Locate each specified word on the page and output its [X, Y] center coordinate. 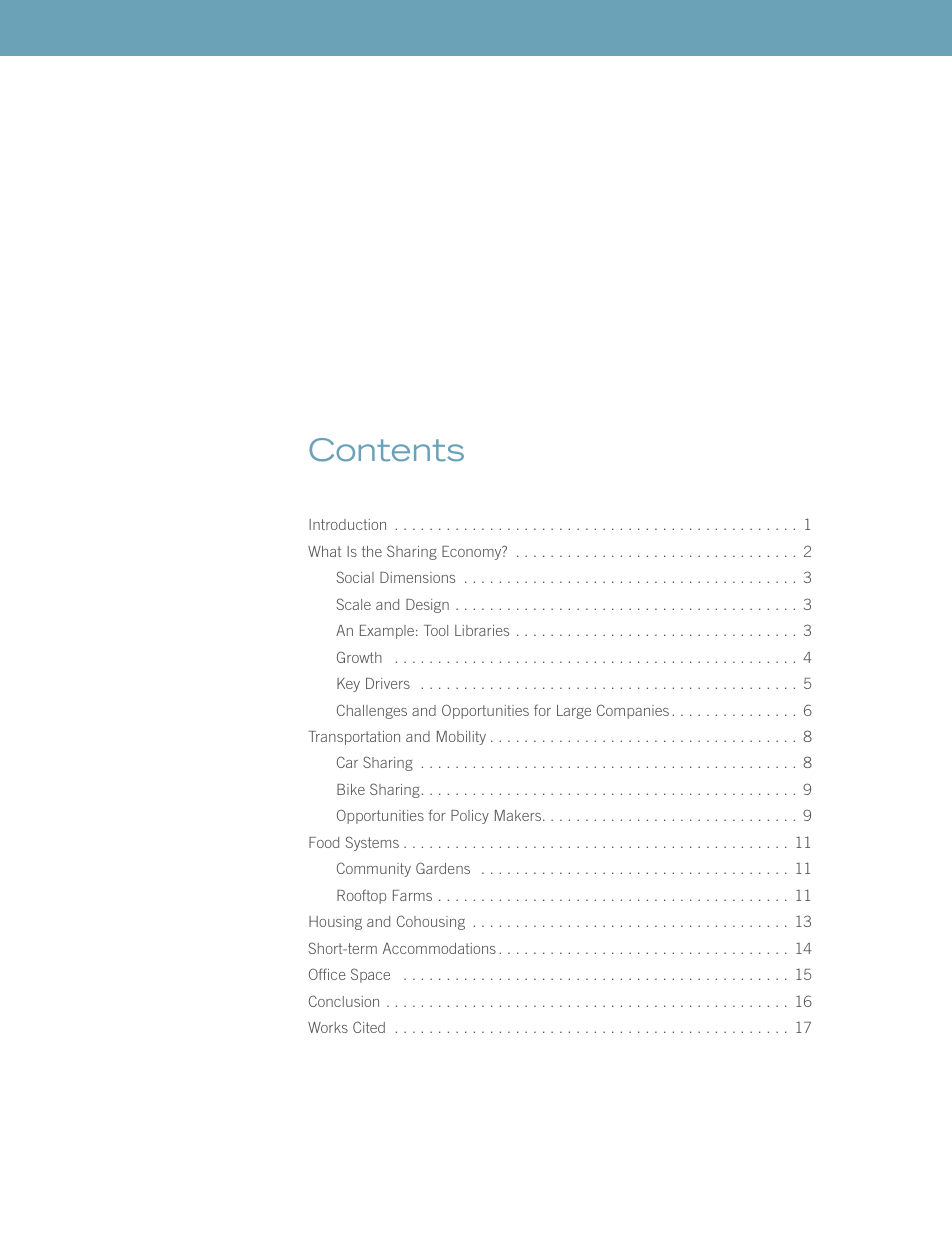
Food [324, 842]
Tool [436, 630]
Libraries [482, 630]
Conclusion [344, 1001]
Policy [470, 817]
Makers [519, 815]
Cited [369, 1027]
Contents [386, 450]
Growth [359, 657]
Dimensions [417, 577]
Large [574, 712]
